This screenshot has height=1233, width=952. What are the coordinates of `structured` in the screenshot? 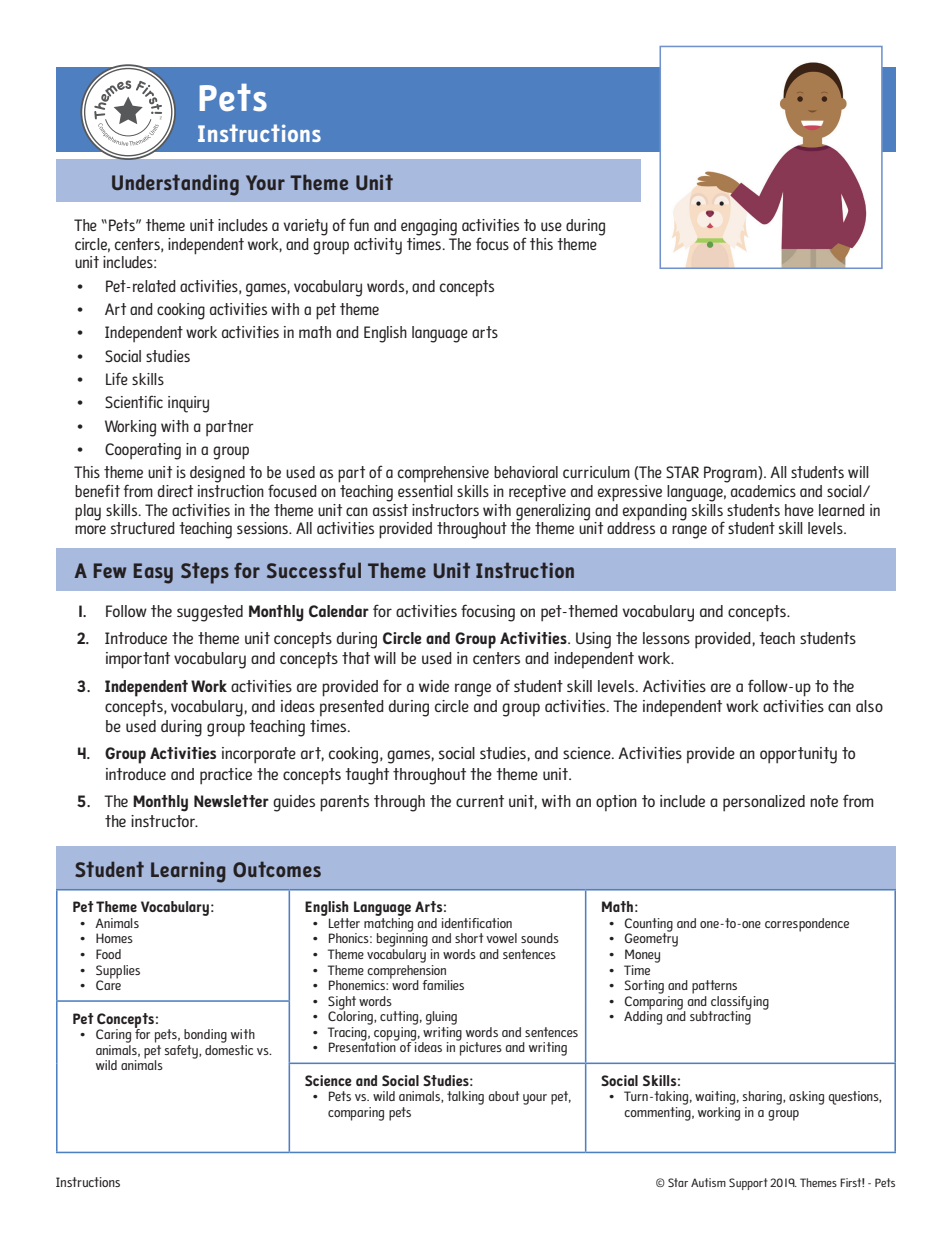 It's located at (143, 528).
